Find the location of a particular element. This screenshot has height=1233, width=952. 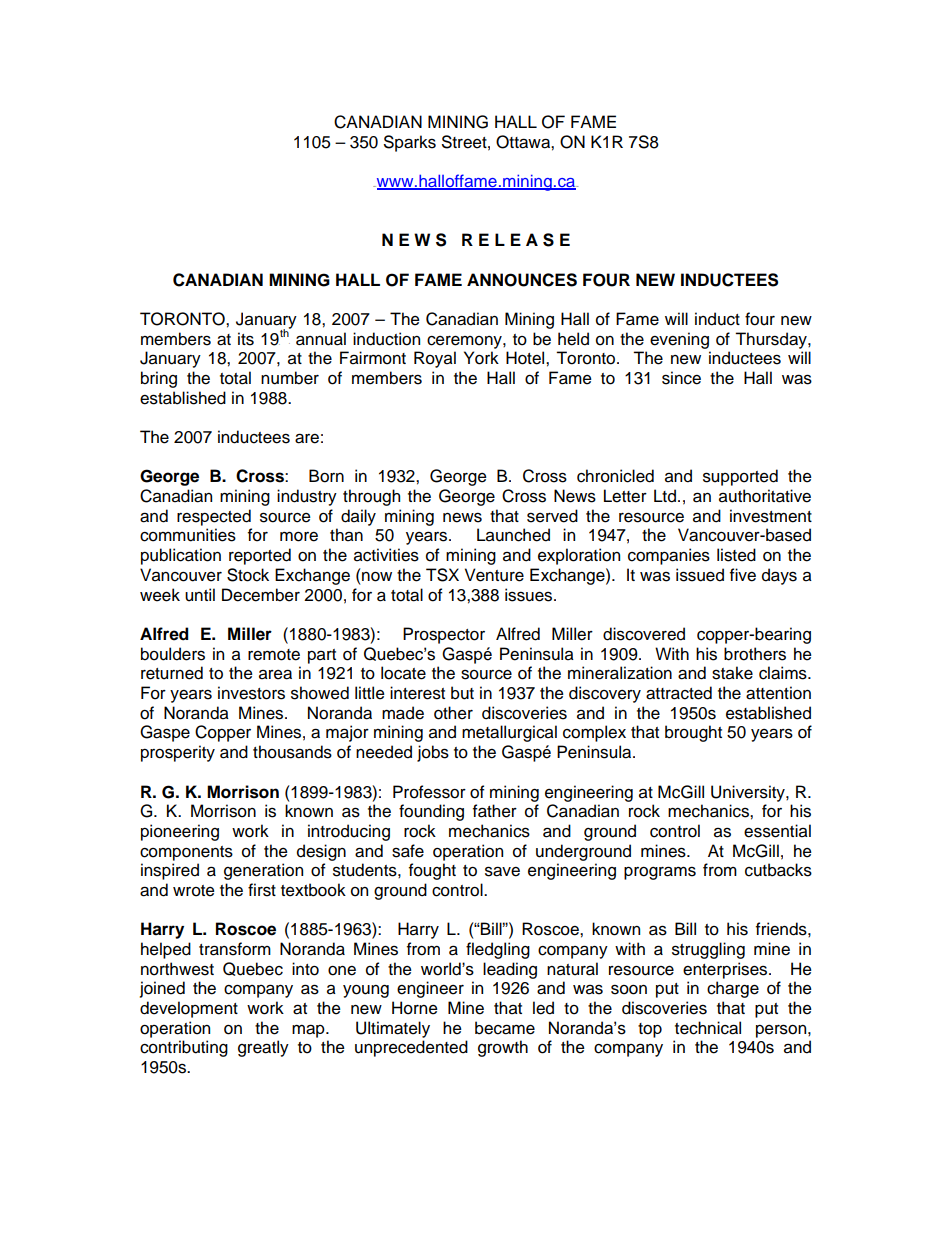

Venture is located at coordinates (494, 575).
